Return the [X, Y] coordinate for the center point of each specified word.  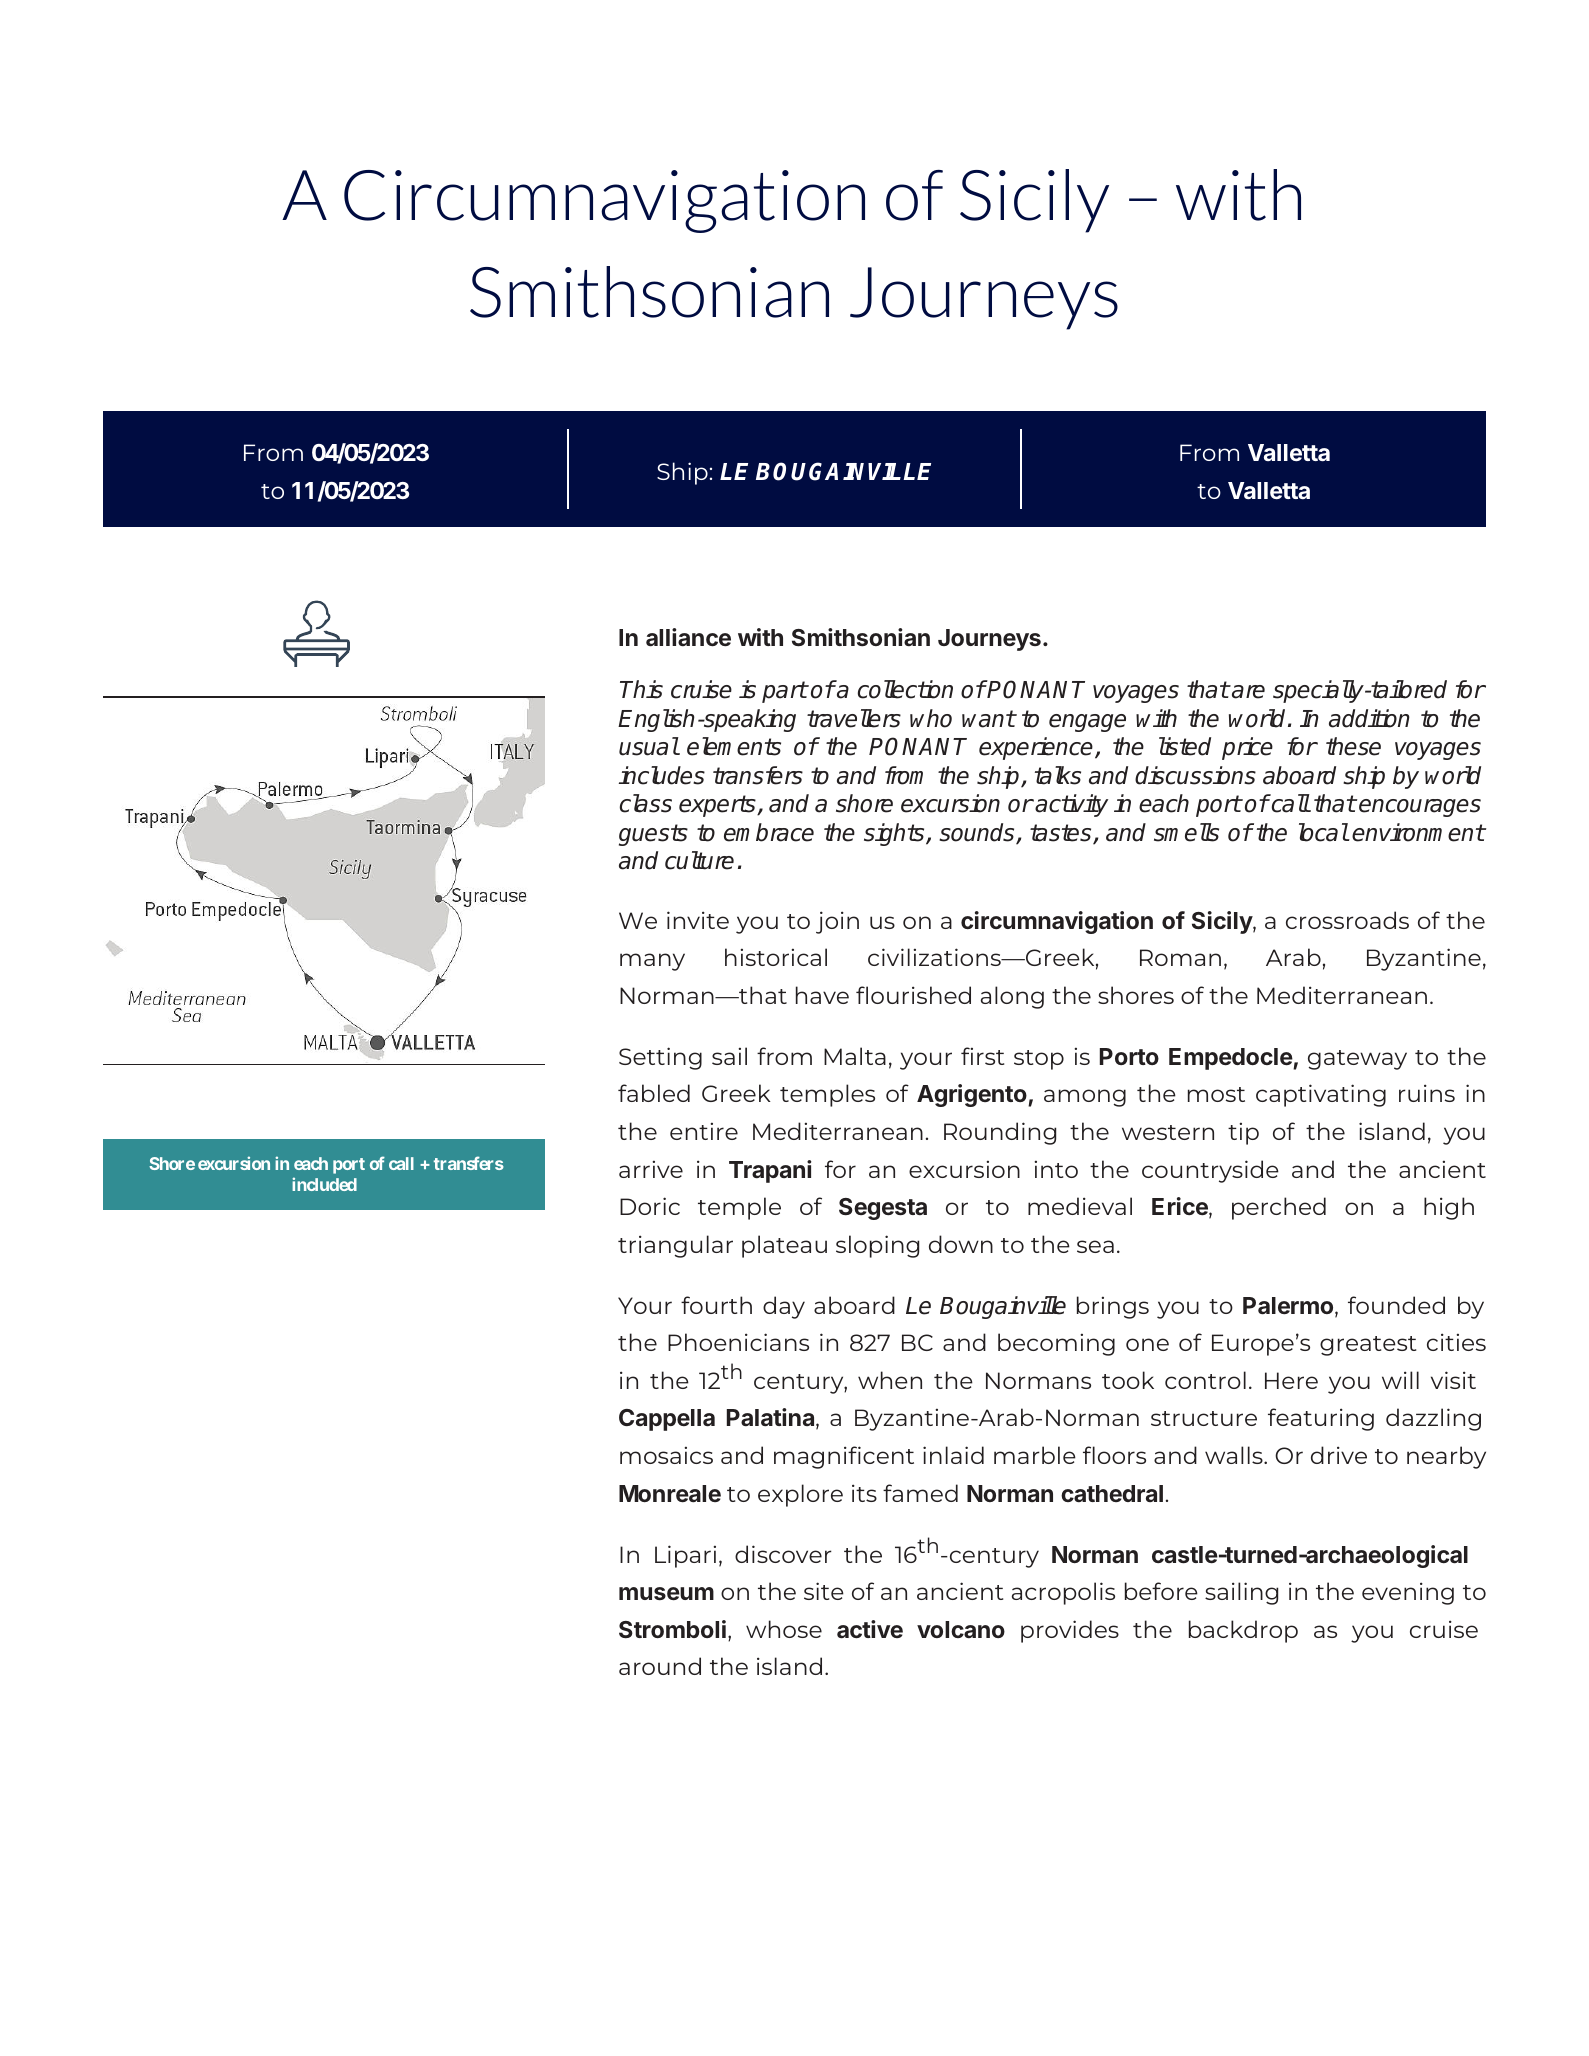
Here [1291, 1380]
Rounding [1000, 1133]
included [324, 1184]
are [1247, 692]
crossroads [1347, 920]
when [890, 1380]
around [660, 1666]
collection [905, 689]
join [837, 922]
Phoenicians [738, 1342]
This [641, 689]
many [652, 962]
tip [1243, 1133]
